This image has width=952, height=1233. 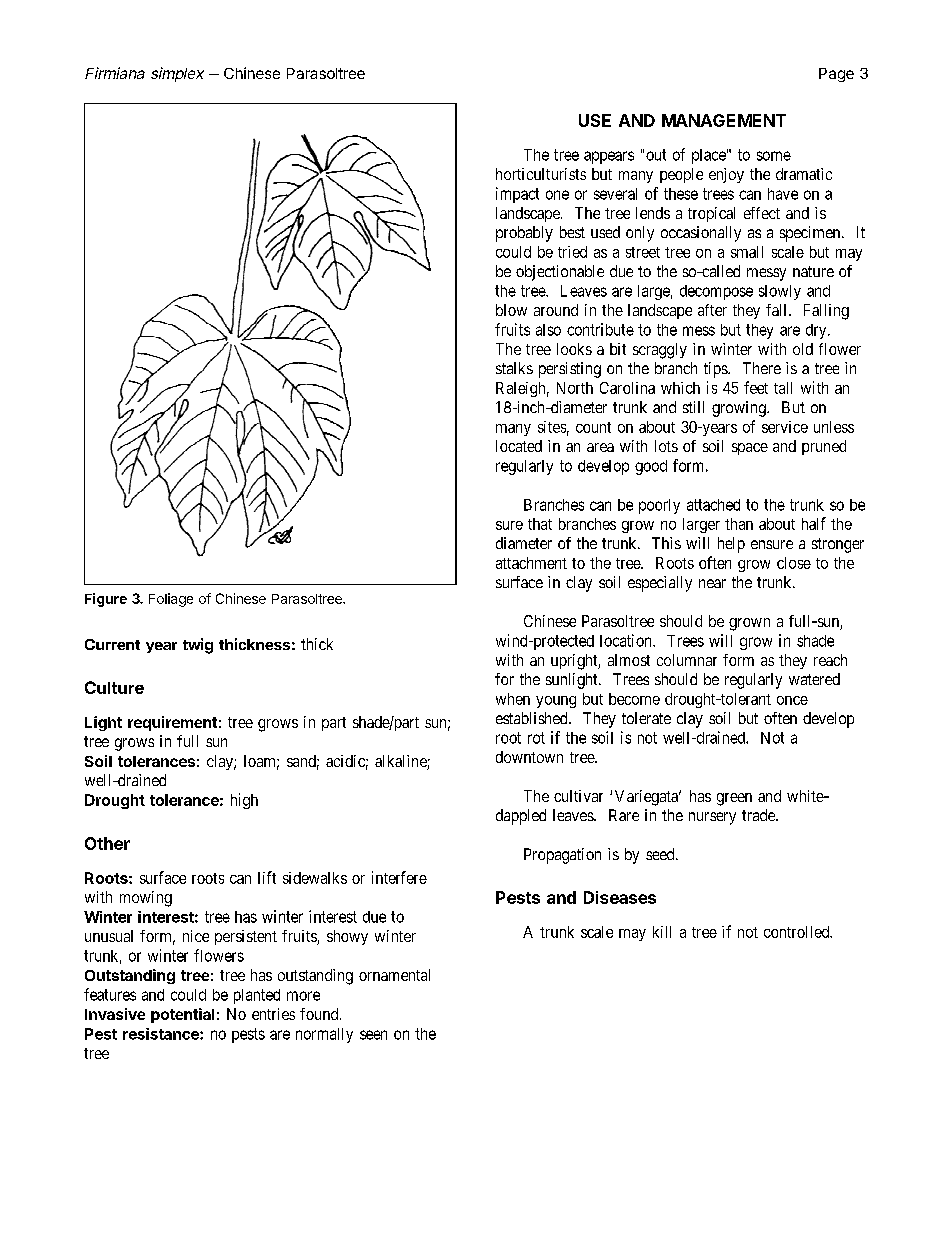 What do you see at coordinates (511, 310) in the image?
I see `blow` at bounding box center [511, 310].
